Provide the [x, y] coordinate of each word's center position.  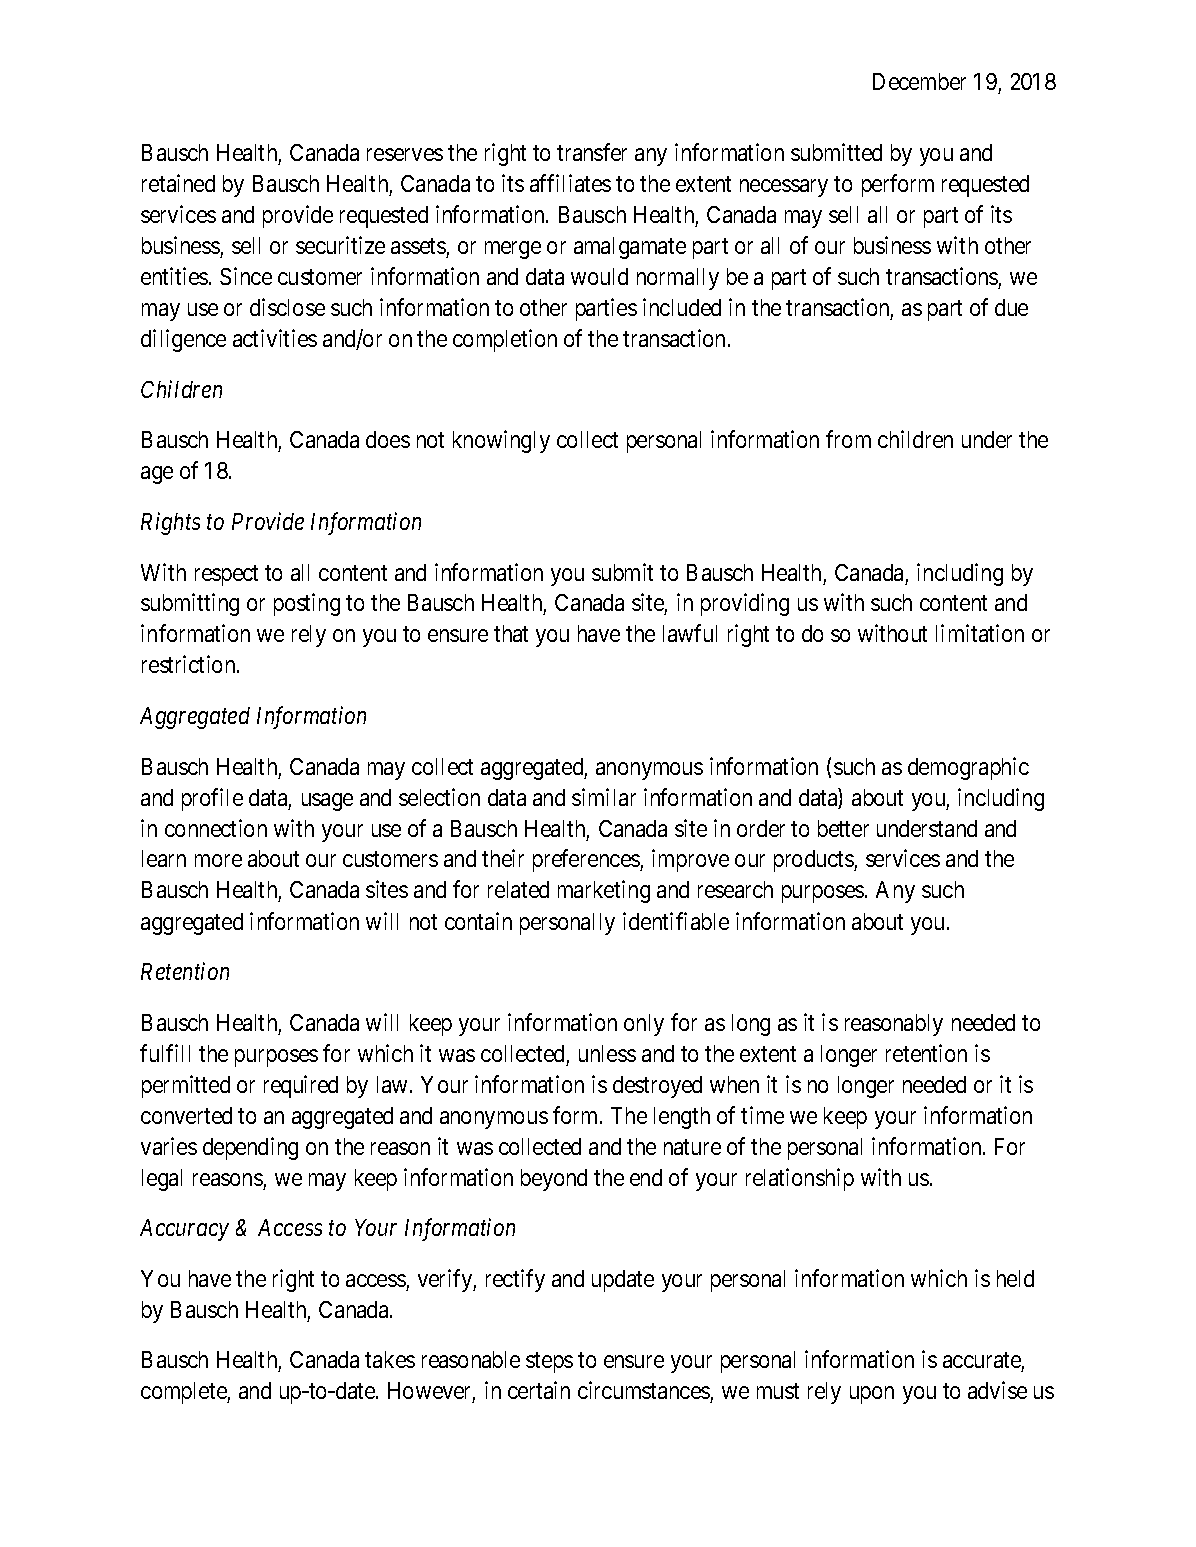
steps [549, 1363]
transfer [592, 152]
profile [212, 799]
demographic [968, 768]
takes [390, 1359]
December [919, 81]
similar [604, 797]
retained [178, 183]
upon [872, 1395]
